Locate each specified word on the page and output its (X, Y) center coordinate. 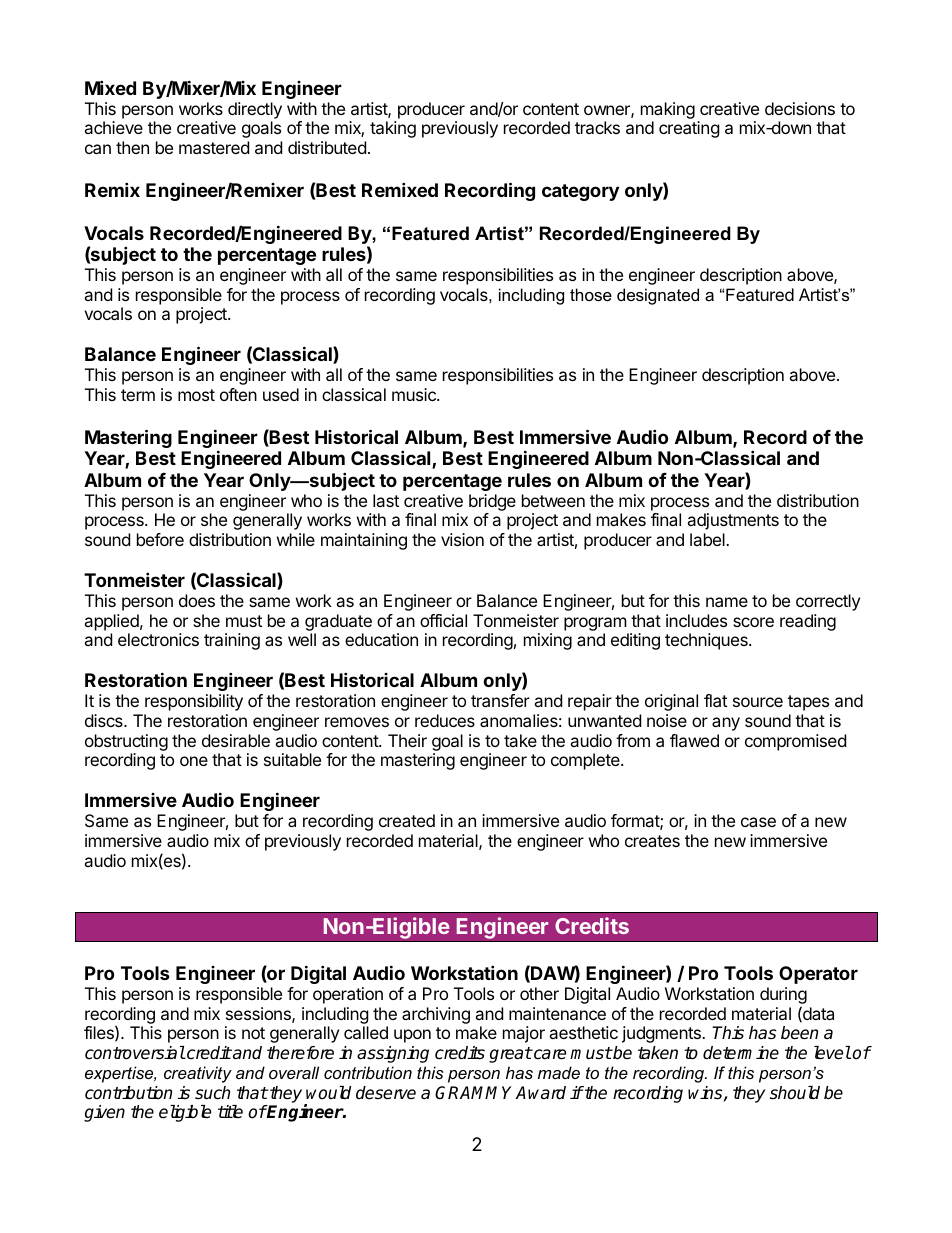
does (197, 600)
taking (393, 129)
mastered (214, 147)
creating (689, 129)
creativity (198, 1074)
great (510, 1055)
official (443, 620)
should (795, 1093)
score (753, 622)
